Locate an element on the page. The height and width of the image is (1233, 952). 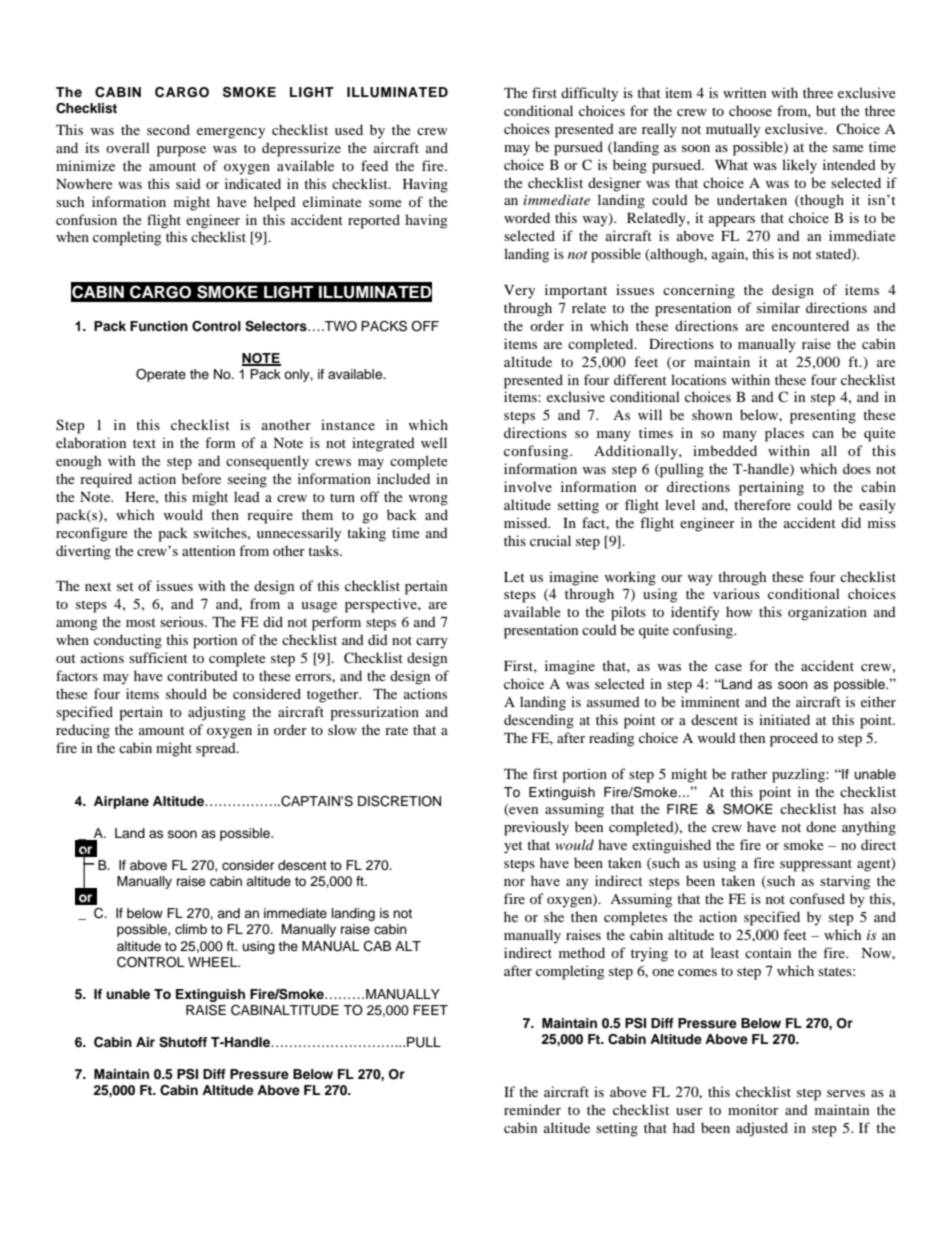
text is located at coordinates (144, 443).
